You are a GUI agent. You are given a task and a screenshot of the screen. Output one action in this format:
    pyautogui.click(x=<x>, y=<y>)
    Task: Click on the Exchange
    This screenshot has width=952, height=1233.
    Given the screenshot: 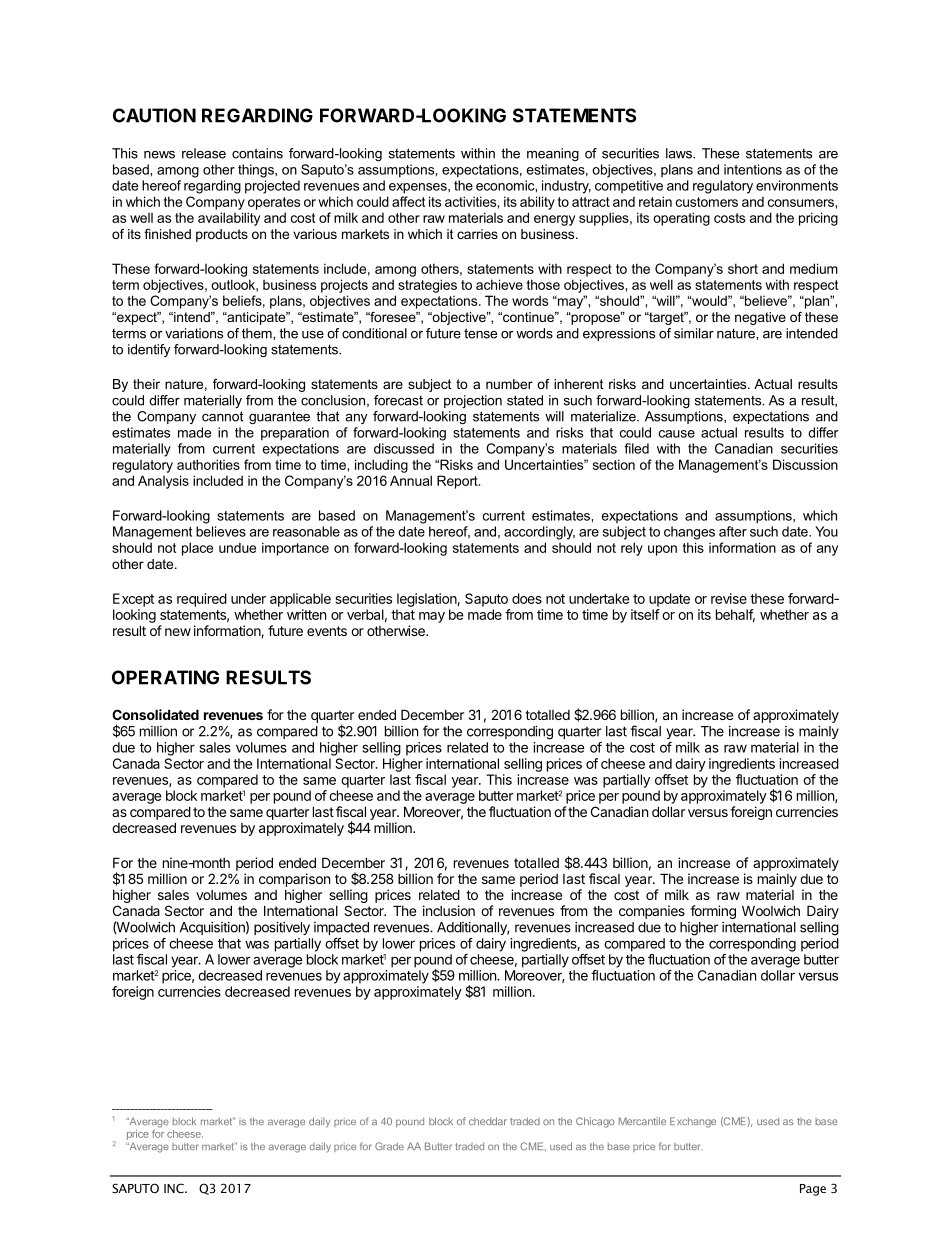 What is the action you would take?
    pyautogui.click(x=693, y=1122)
